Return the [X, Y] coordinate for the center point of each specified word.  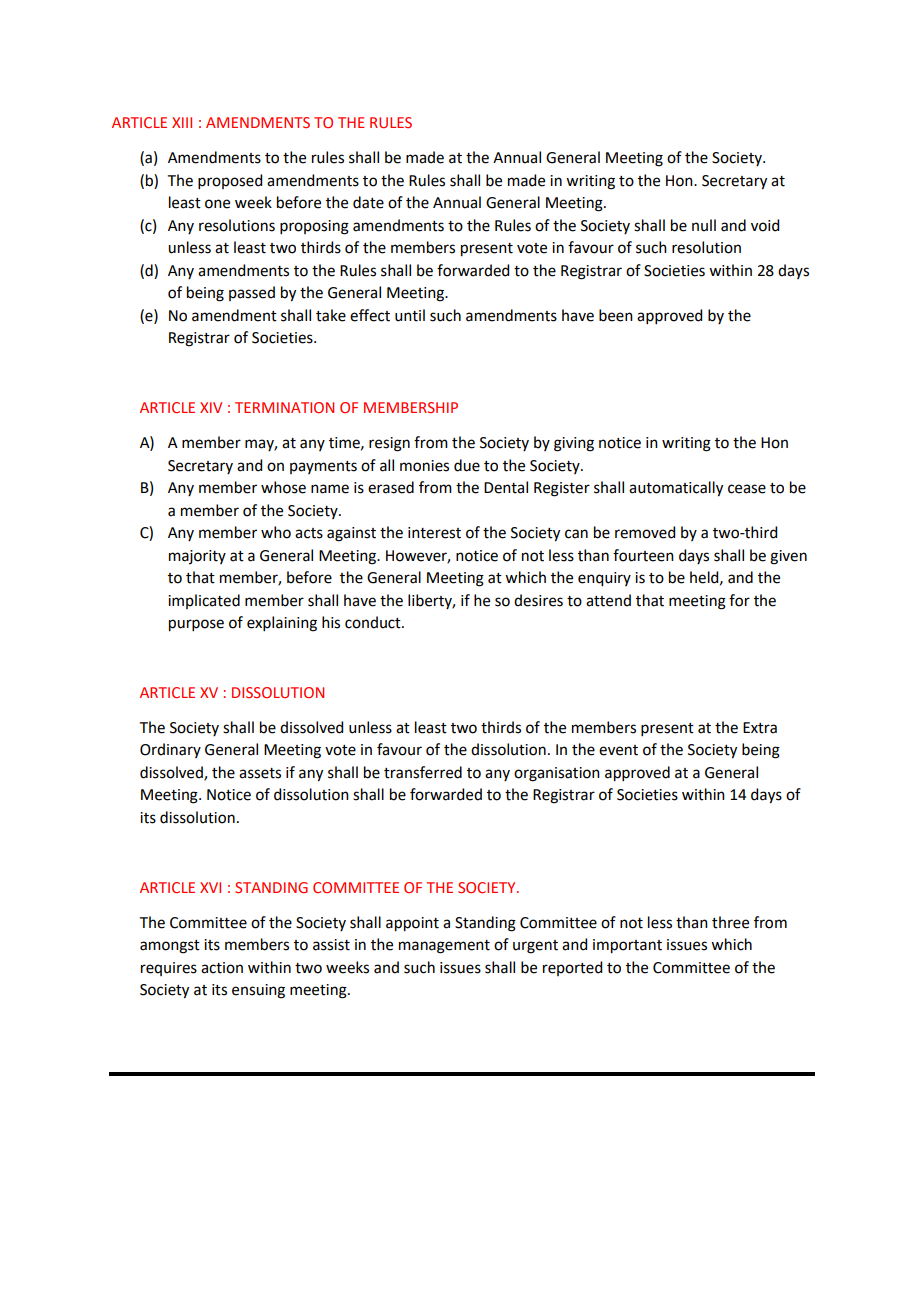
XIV [211, 407]
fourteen [643, 555]
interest [434, 533]
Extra [760, 728]
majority [197, 557]
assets [260, 773]
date [368, 202]
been [616, 315]
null [704, 225]
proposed [230, 181]
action [222, 968]
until [410, 315]
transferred [423, 772]
